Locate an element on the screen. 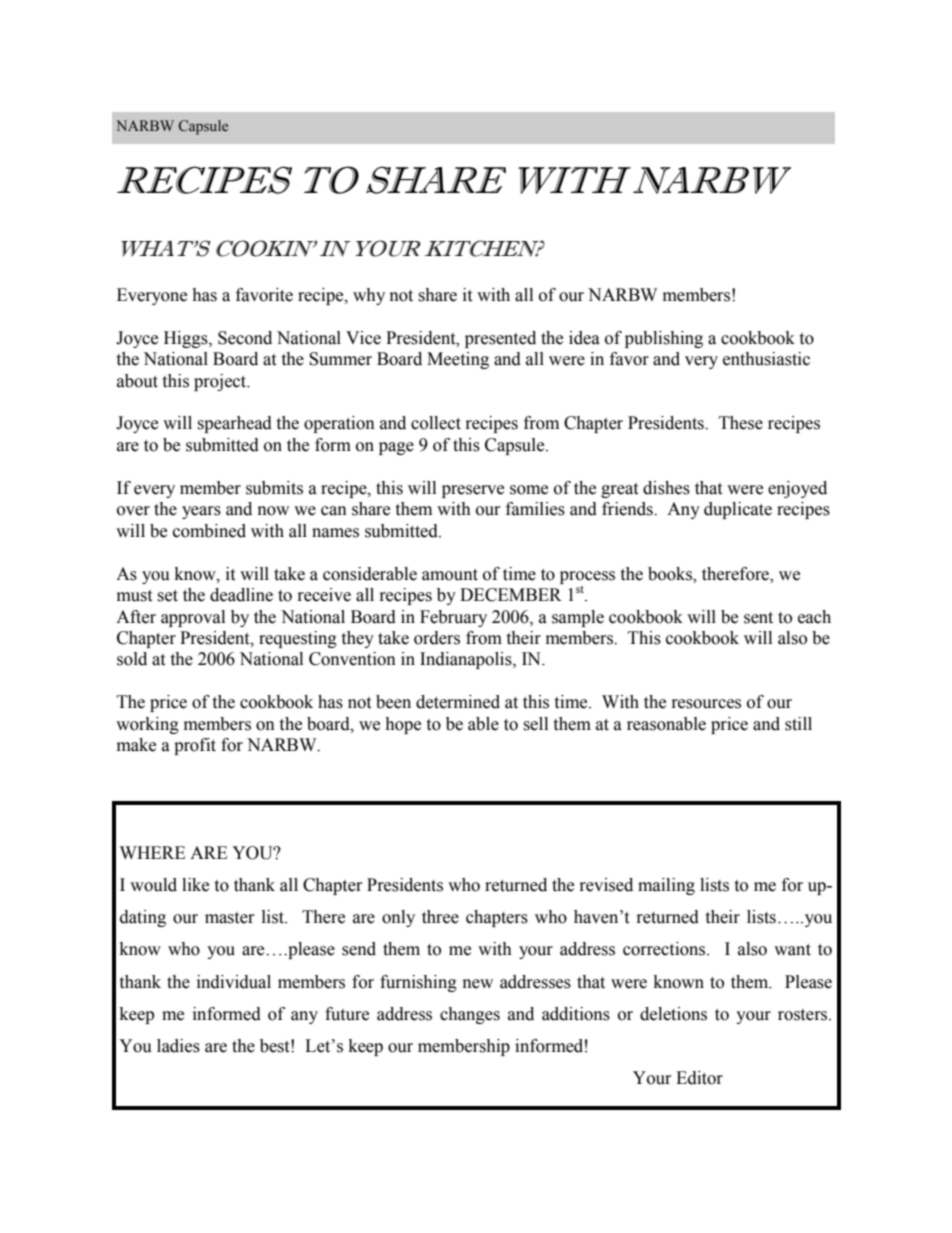 The image size is (952, 1233). mailing is located at coordinates (666, 886).
